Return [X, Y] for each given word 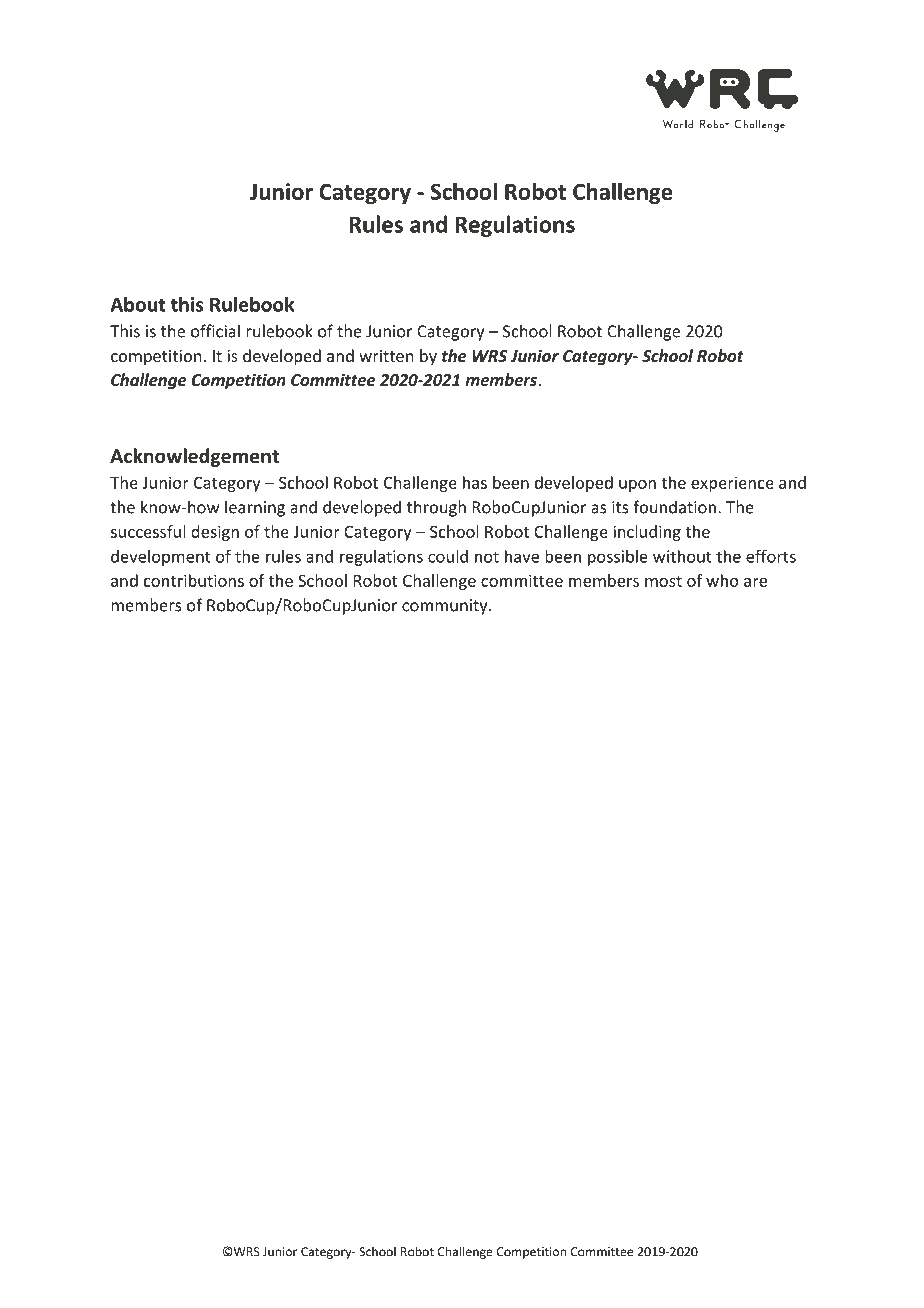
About [137, 304]
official [215, 331]
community [446, 607]
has [475, 482]
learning [255, 508]
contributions [194, 580]
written [386, 356]
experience [732, 484]
